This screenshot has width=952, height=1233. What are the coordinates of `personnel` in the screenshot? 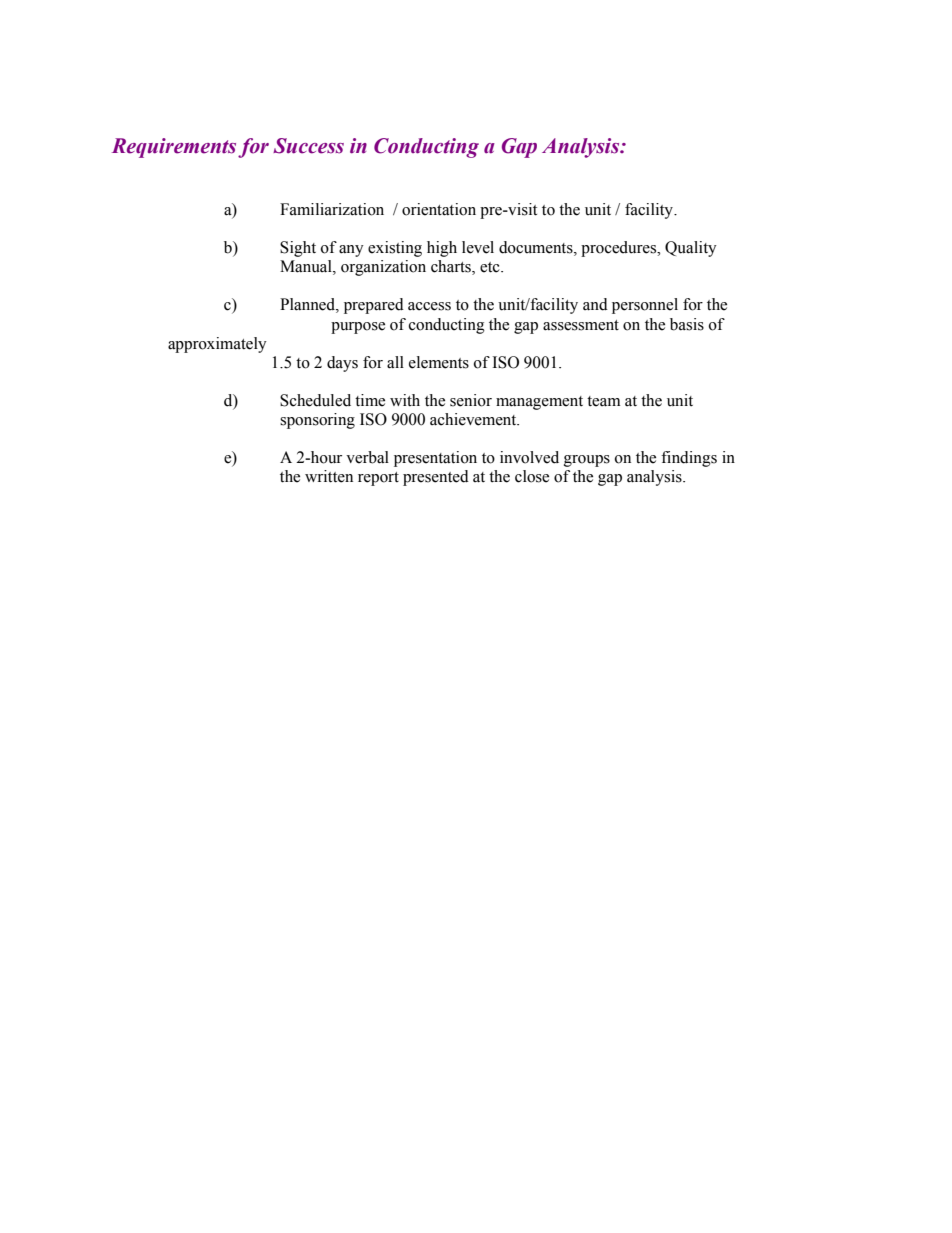 It's located at (645, 306).
